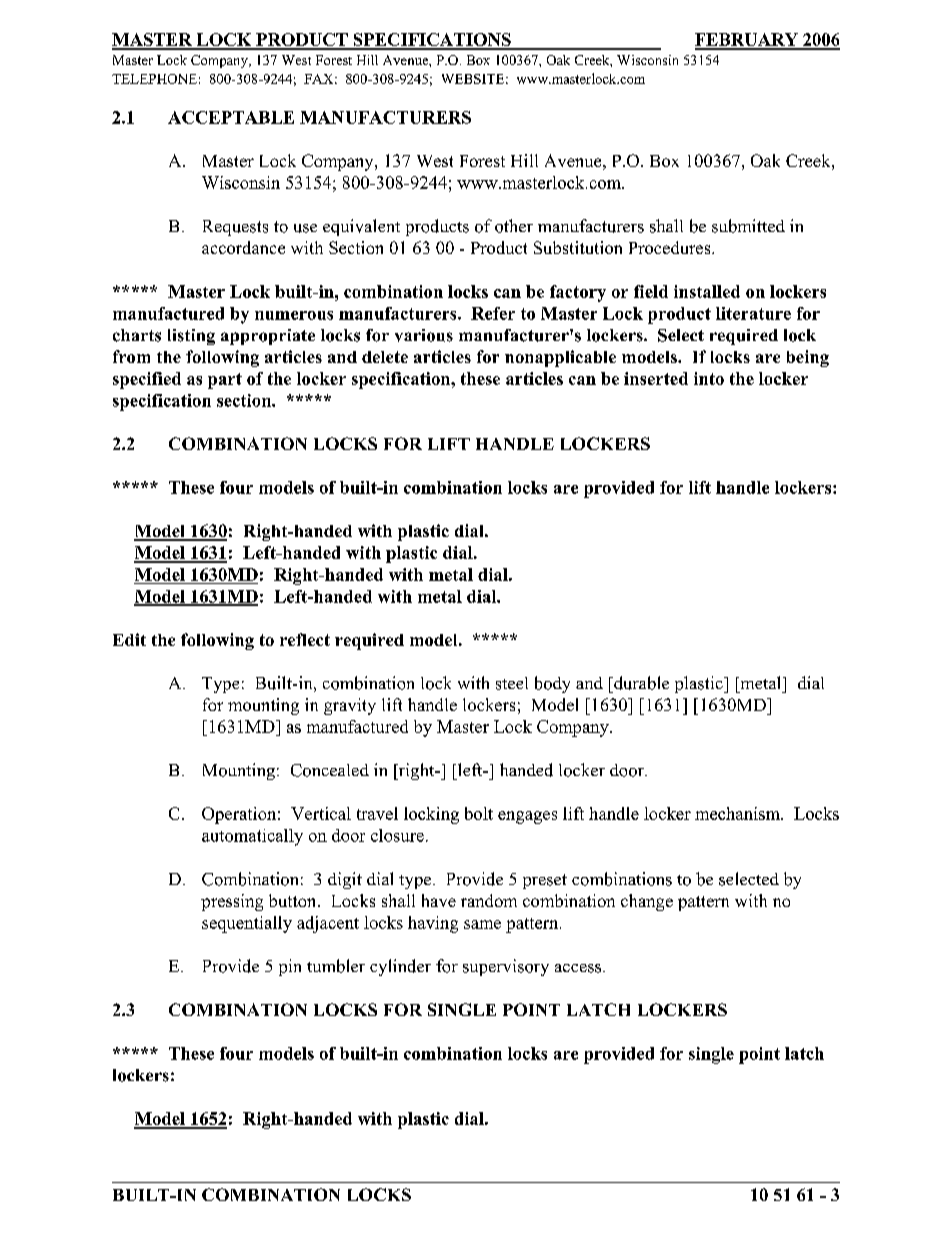  What do you see at coordinates (514, 226) in the page?
I see `other` at bounding box center [514, 226].
